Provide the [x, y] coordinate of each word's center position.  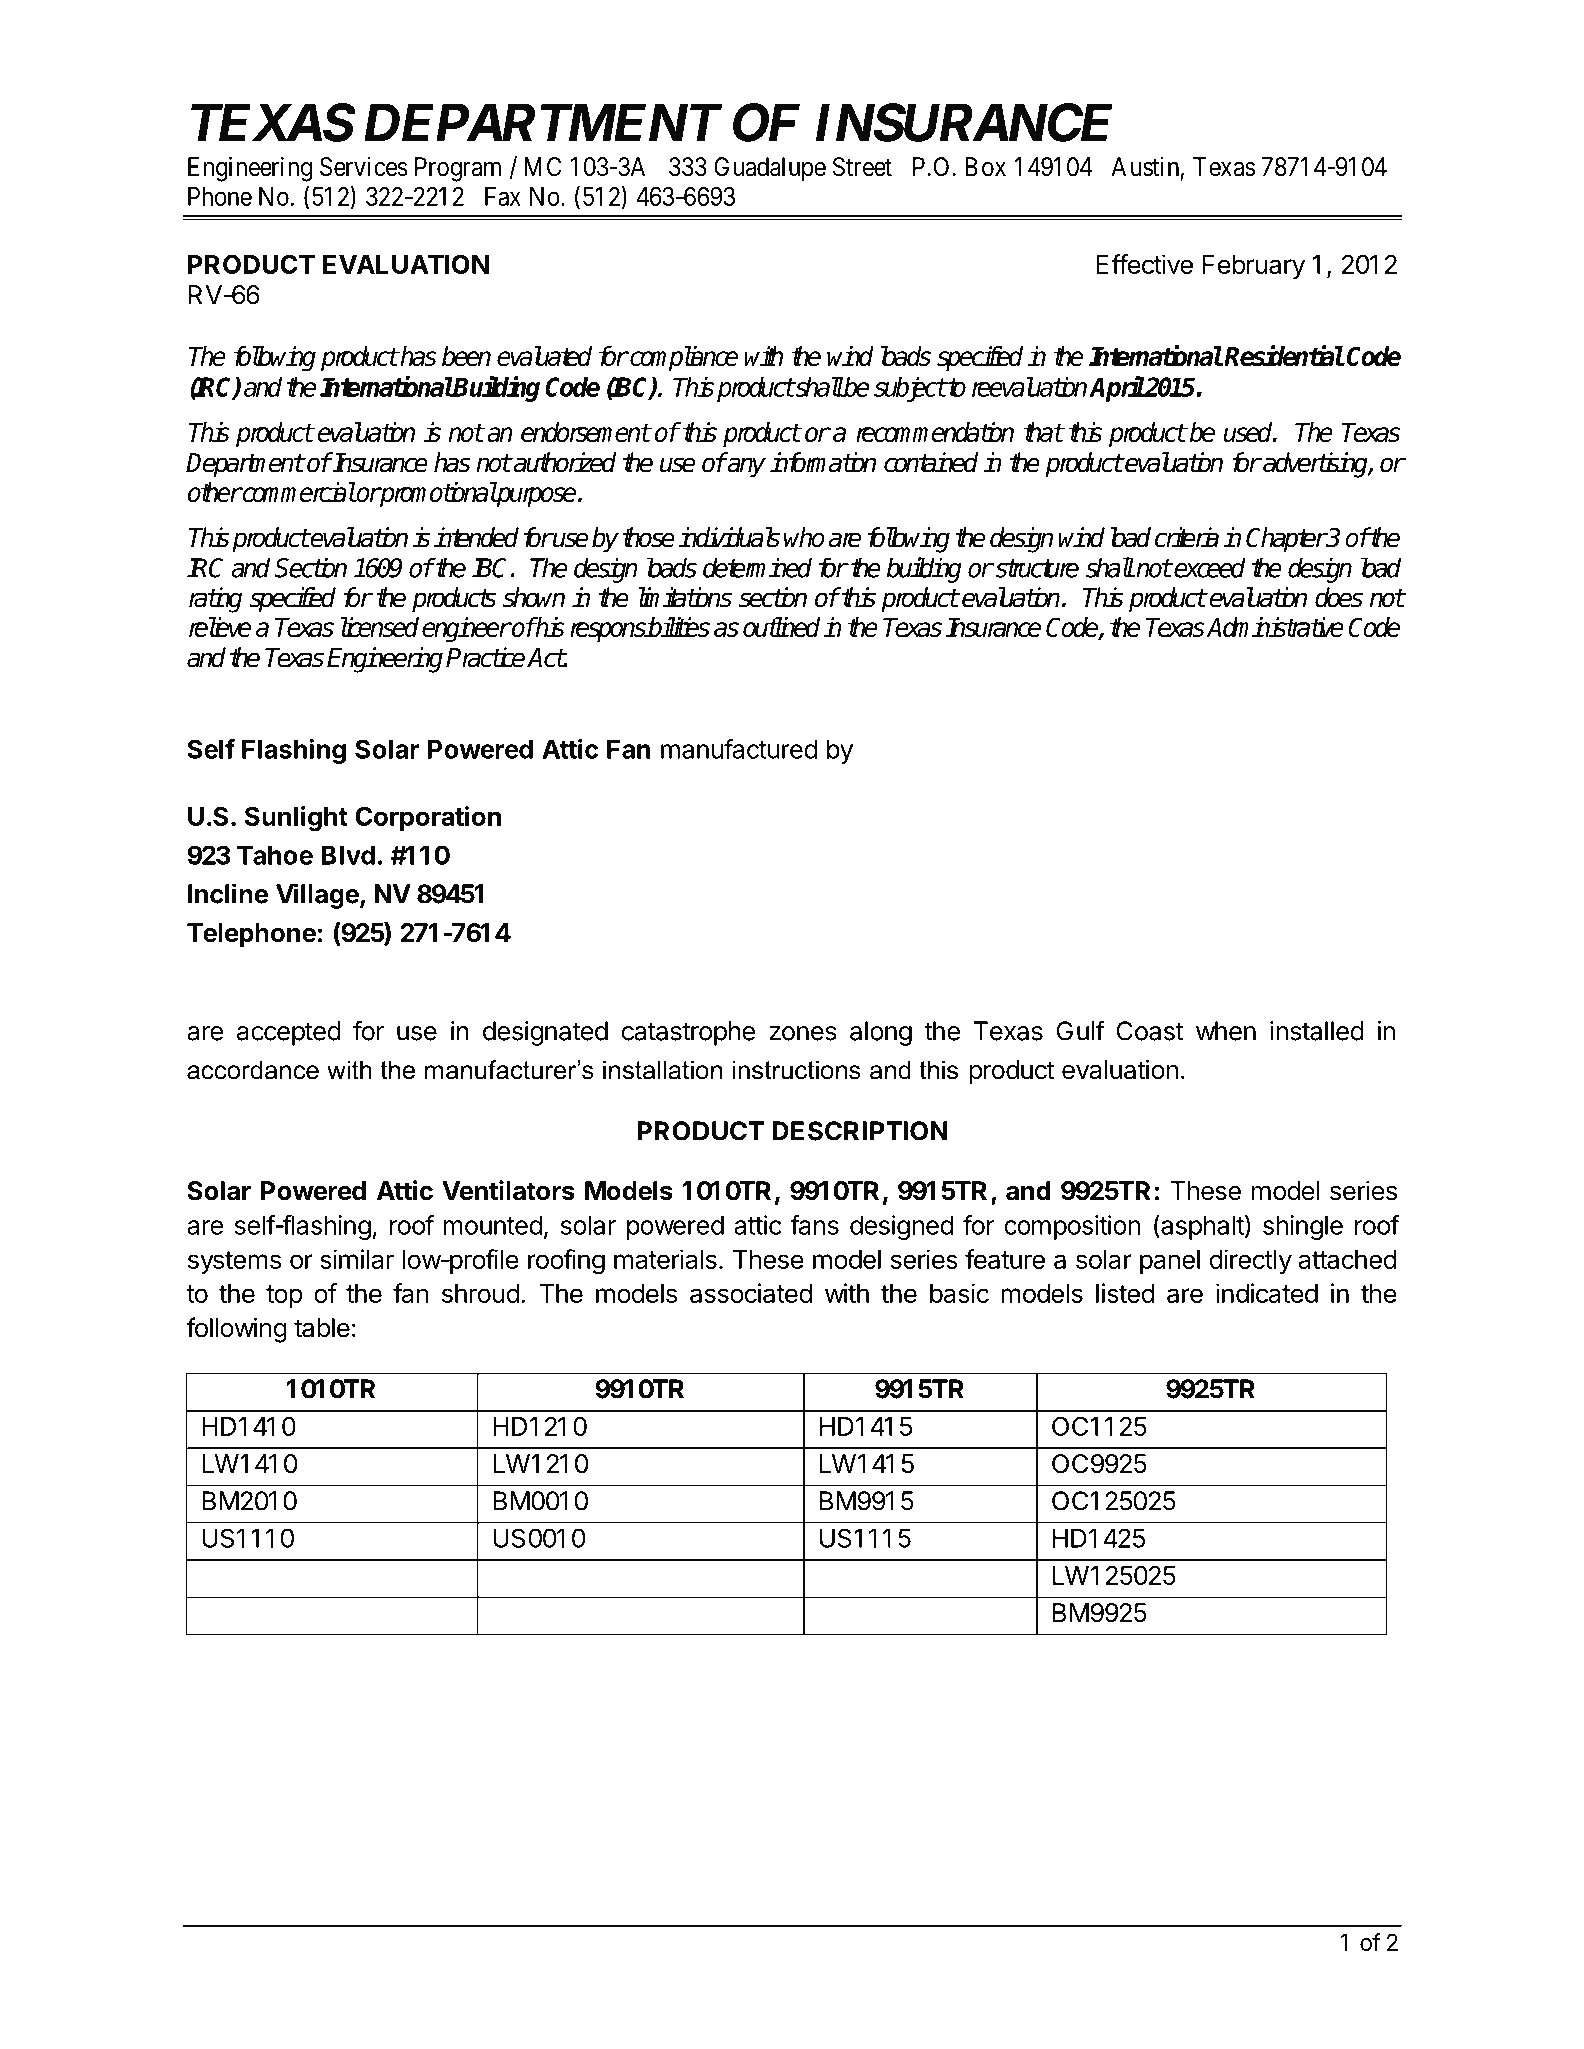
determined [757, 567]
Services [363, 167]
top [284, 1296]
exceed [1209, 567]
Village [317, 896]
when [1226, 1031]
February [1254, 267]
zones [803, 1033]
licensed [380, 627]
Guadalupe [770, 169]
